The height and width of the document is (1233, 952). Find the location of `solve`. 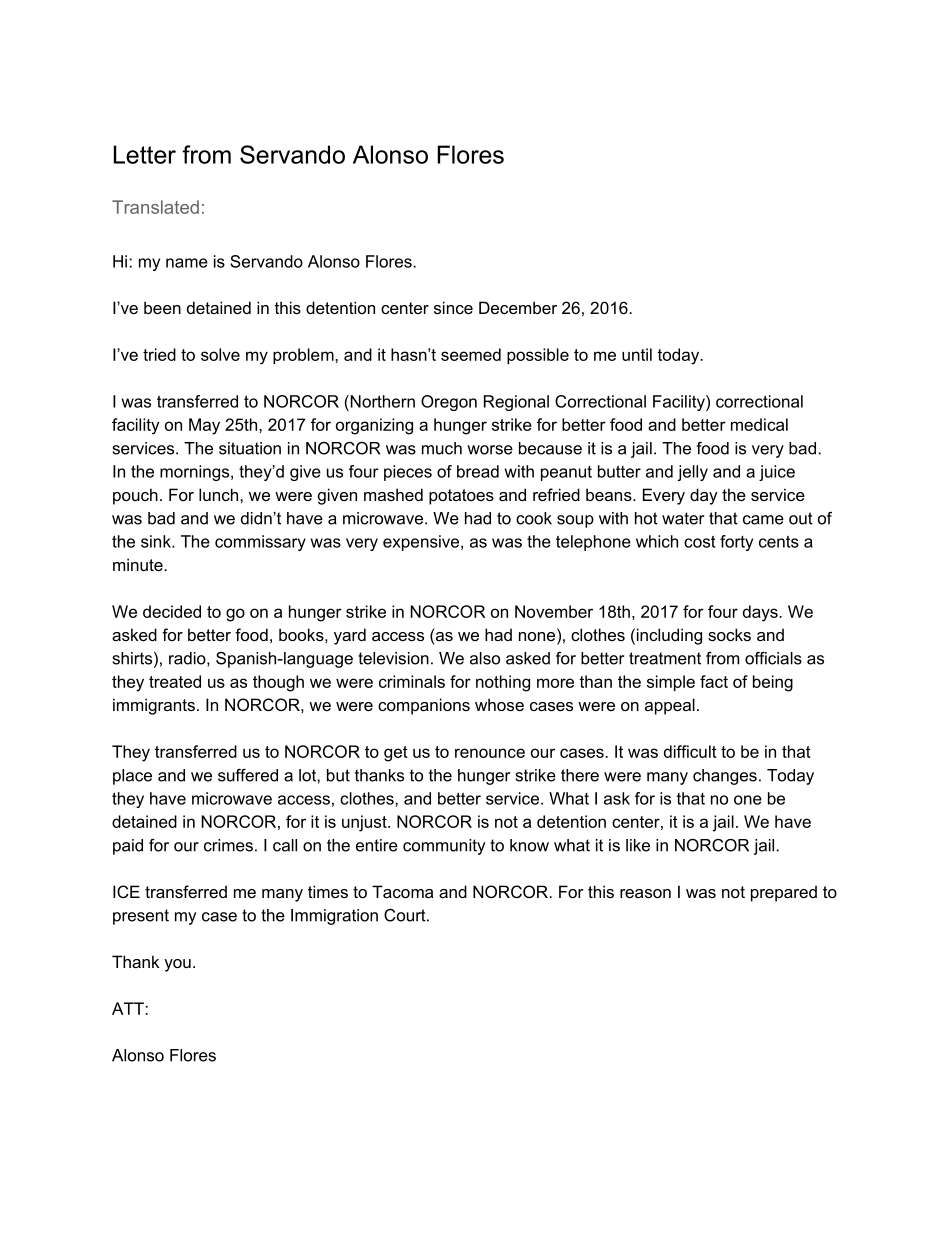

solve is located at coordinates (220, 354).
